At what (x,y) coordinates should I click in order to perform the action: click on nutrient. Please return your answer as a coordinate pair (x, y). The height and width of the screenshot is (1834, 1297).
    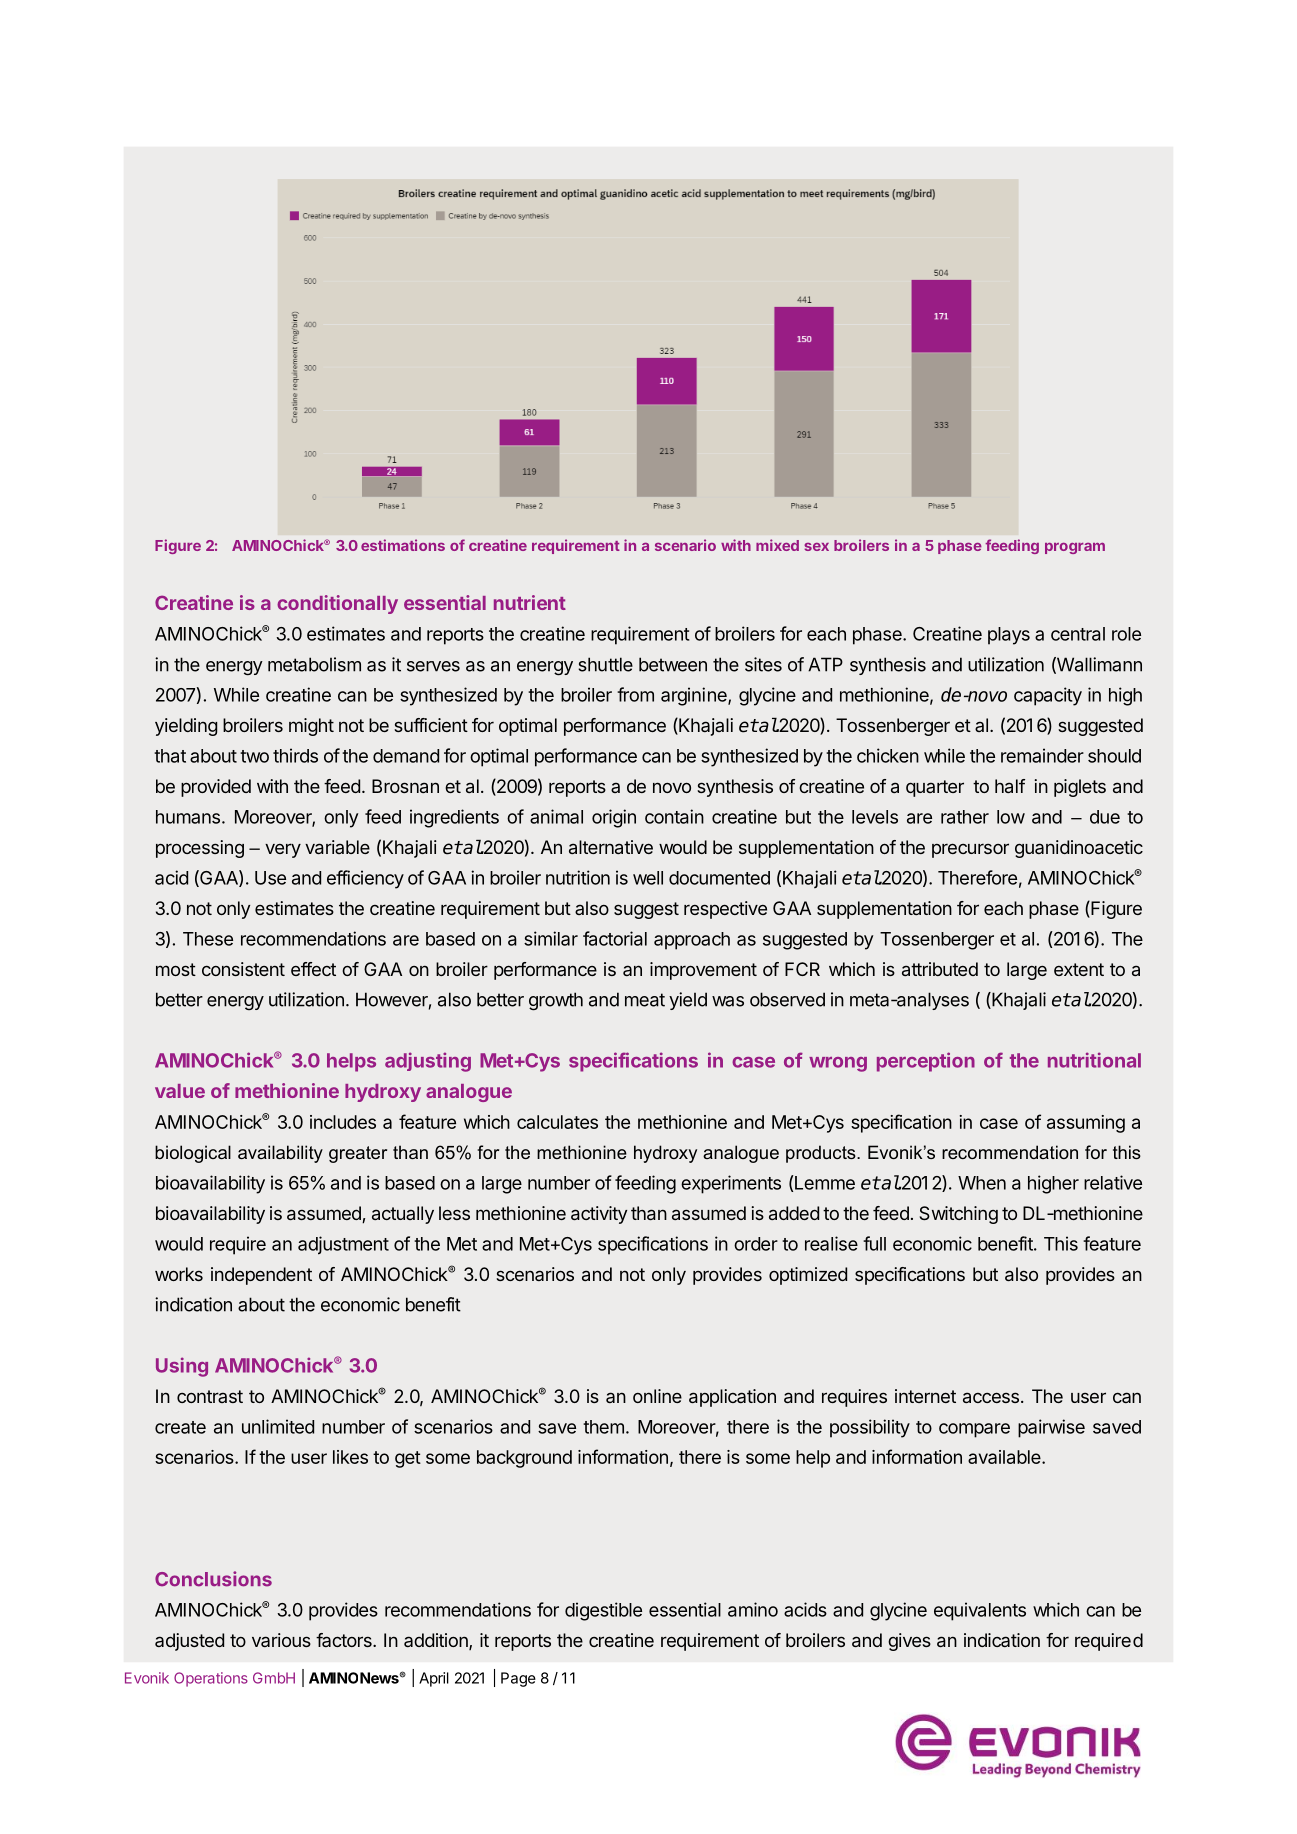
    Looking at the image, I should click on (530, 602).
